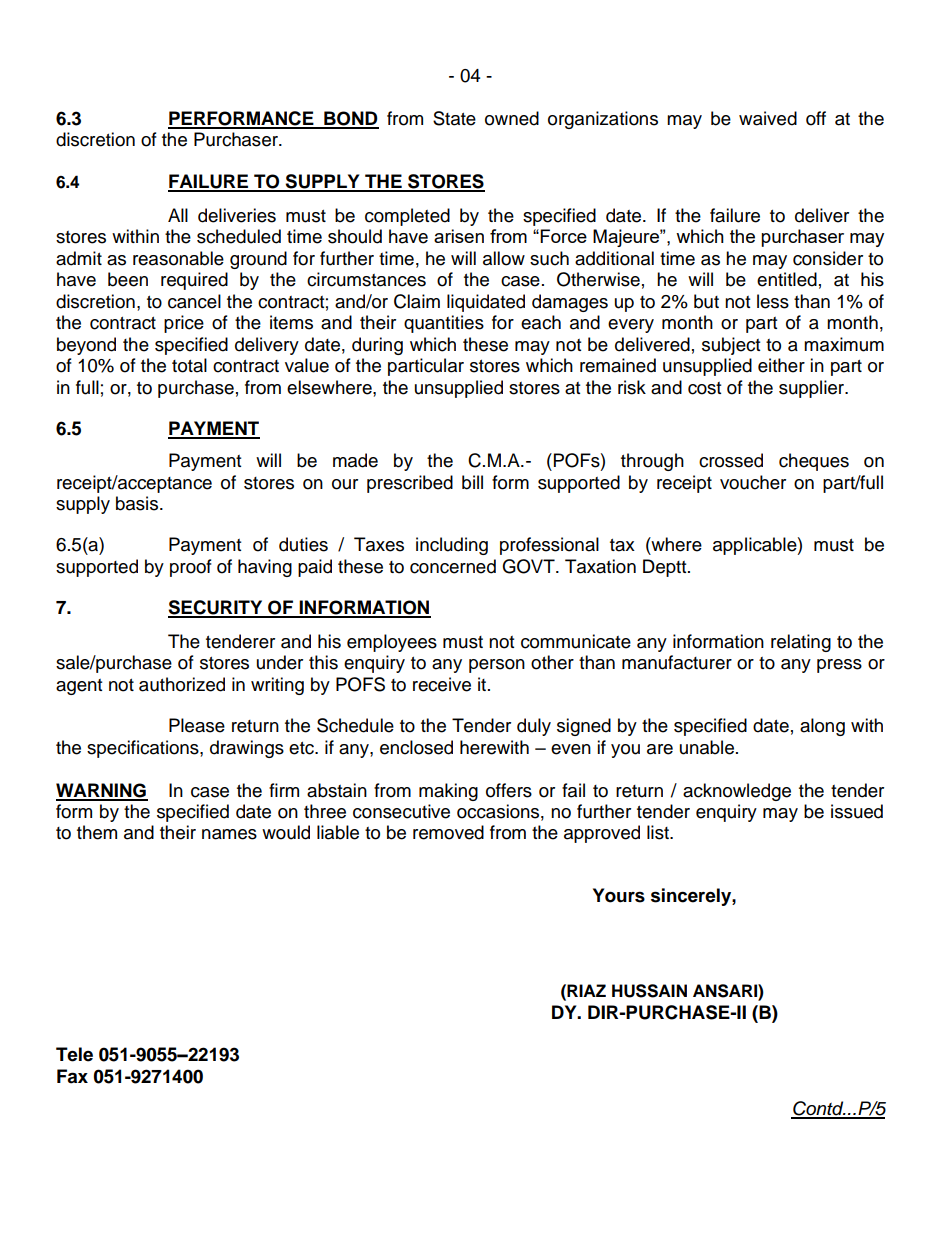  I want to click on concerned, so click(453, 566).
